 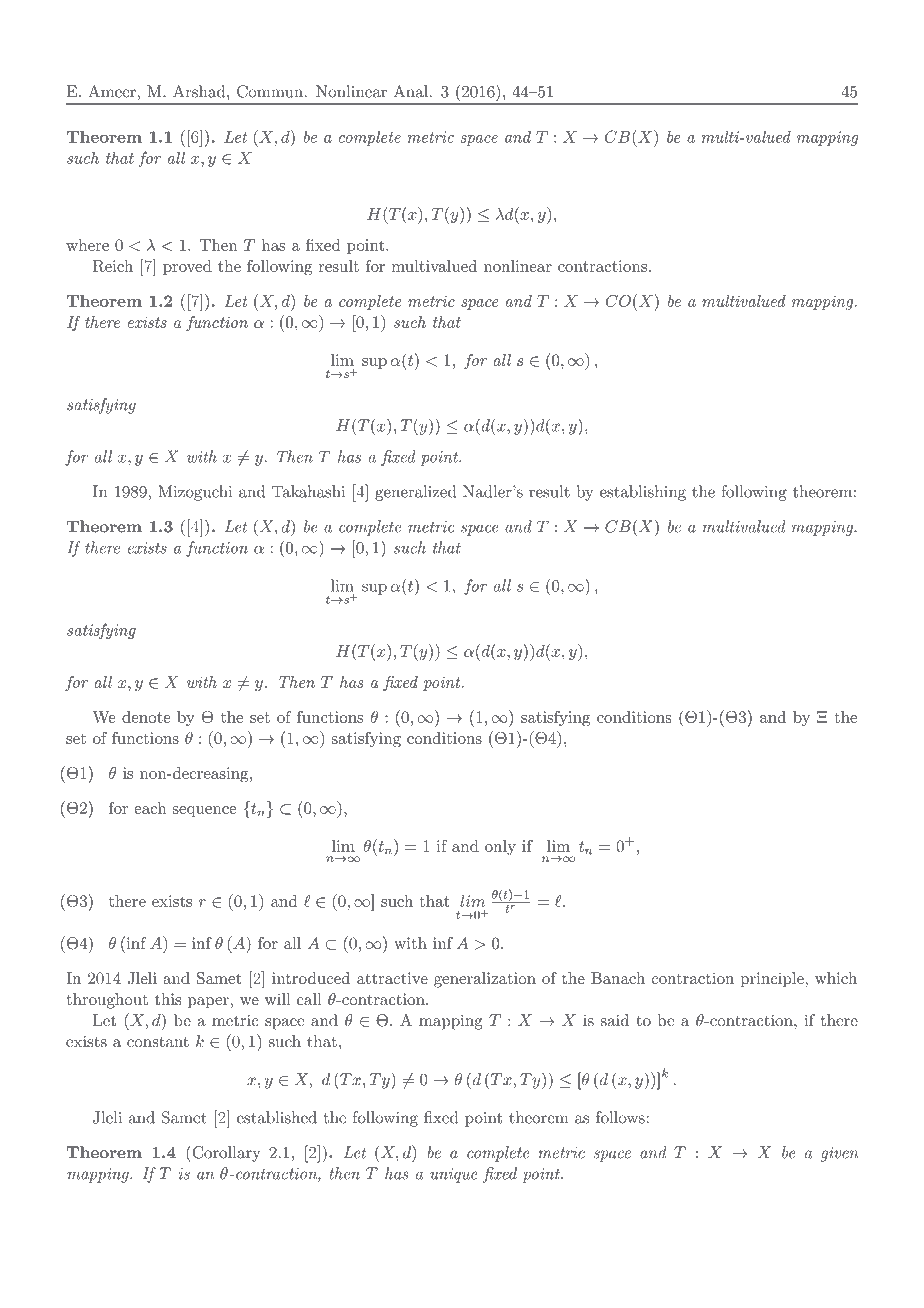 I want to click on generalized, so click(x=415, y=493).
